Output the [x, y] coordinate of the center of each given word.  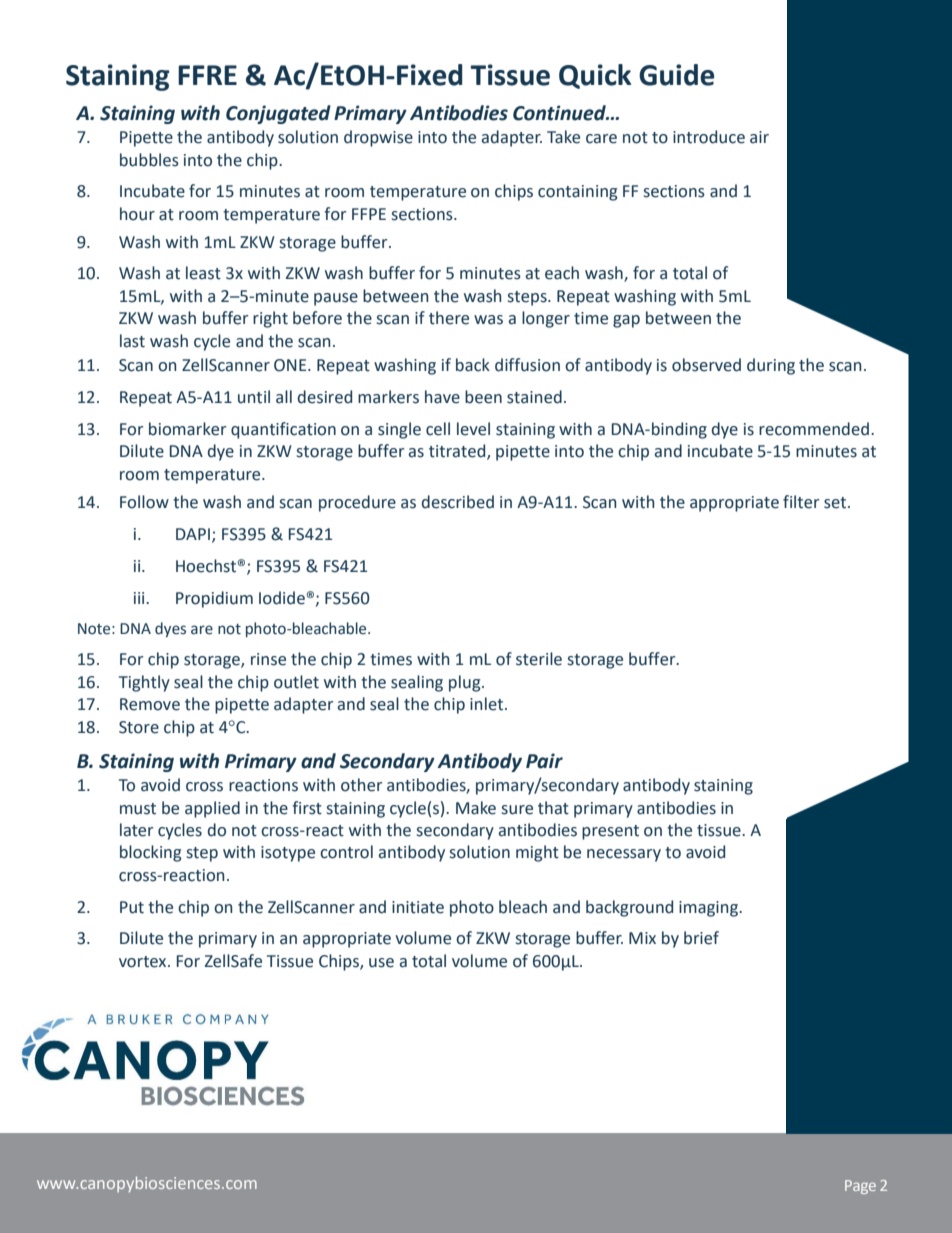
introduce [709, 137]
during [771, 366]
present [610, 832]
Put [132, 907]
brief [701, 938]
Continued [560, 113]
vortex [144, 962]
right [270, 319]
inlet [488, 704]
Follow [144, 502]
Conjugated [278, 114]
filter [801, 502]
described [458, 502]
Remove [150, 704]
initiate [418, 907]
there [449, 318]
